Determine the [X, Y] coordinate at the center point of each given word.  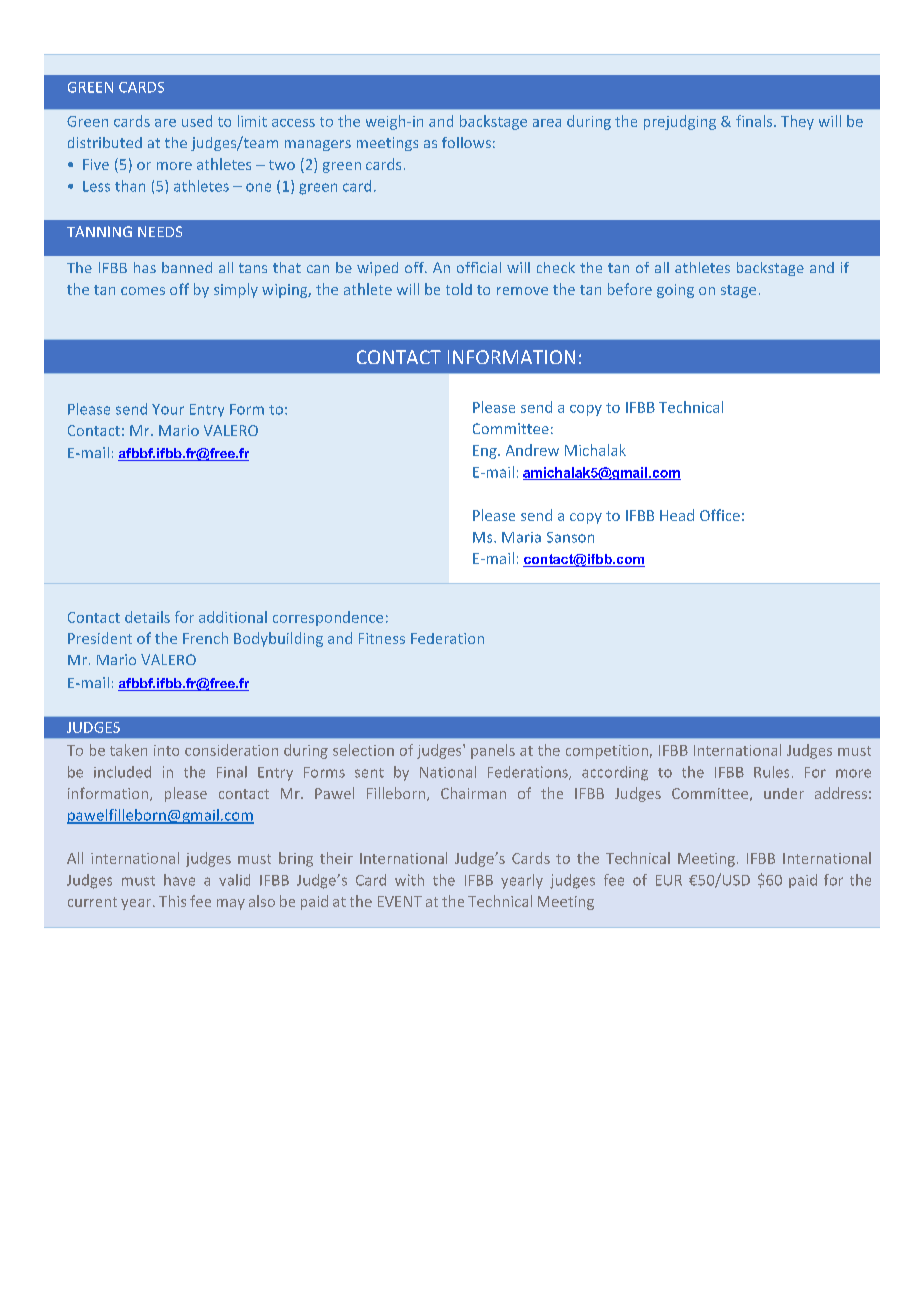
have [179, 880]
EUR [669, 880]
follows [466, 142]
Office [720, 515]
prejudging [680, 122]
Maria [521, 537]
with [409, 880]
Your [168, 409]
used [197, 121]
